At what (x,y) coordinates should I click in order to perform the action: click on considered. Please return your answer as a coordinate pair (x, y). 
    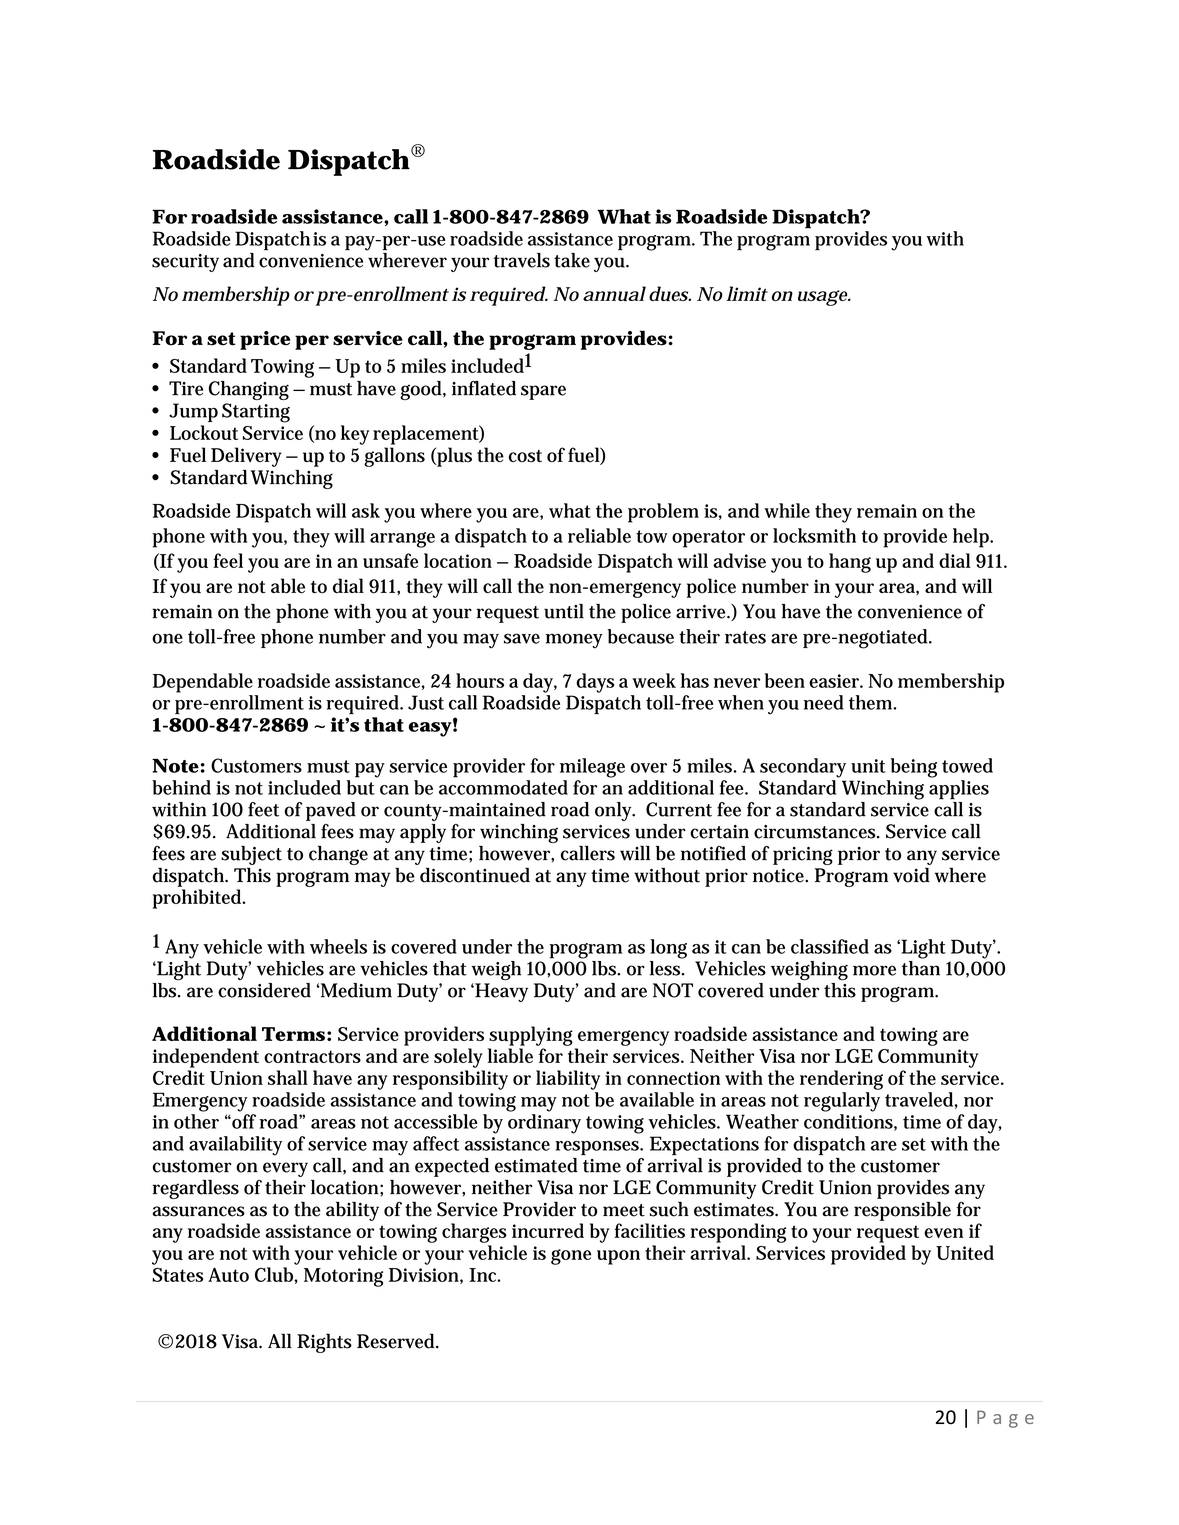
    Looking at the image, I should click on (264, 990).
